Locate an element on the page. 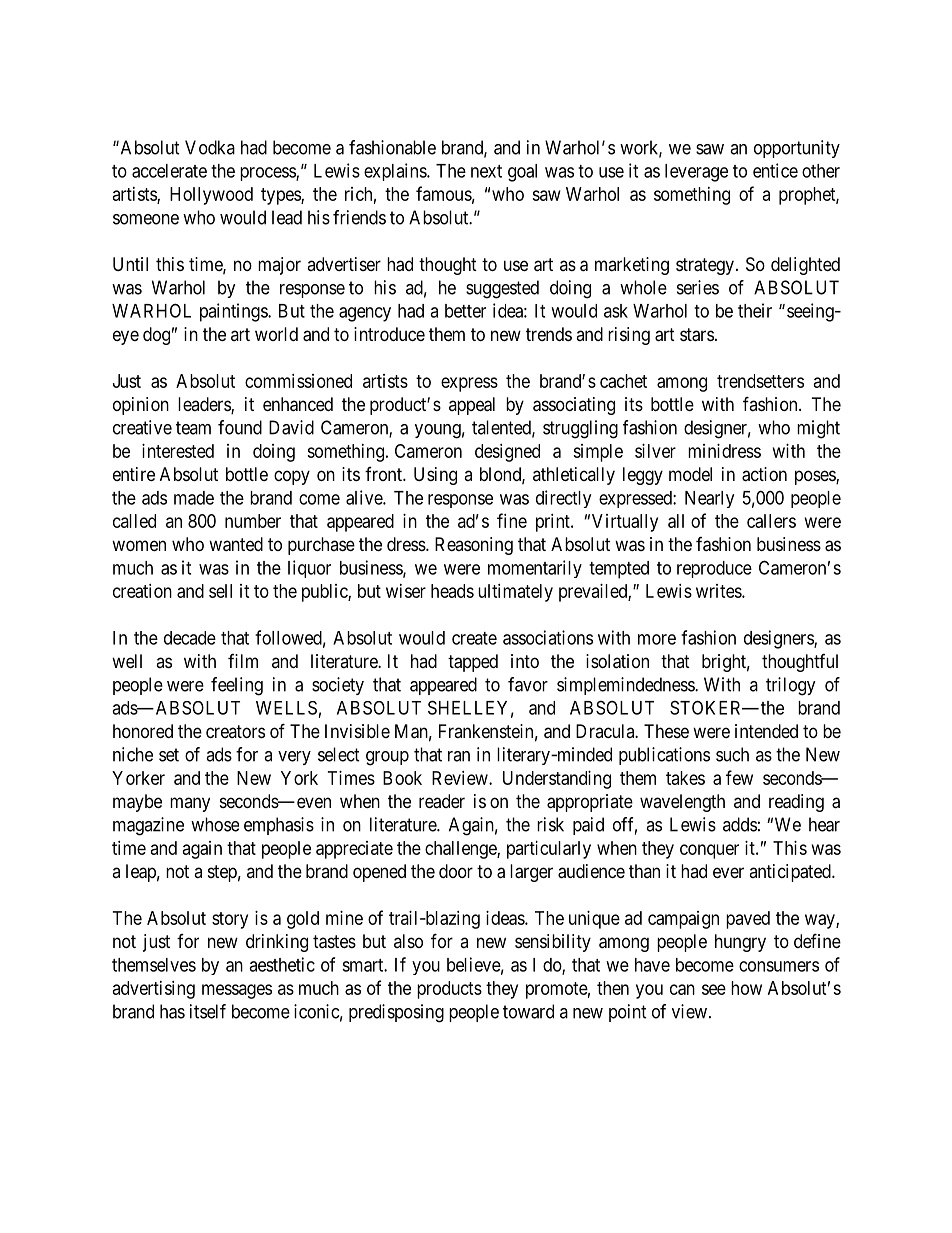 The height and width of the image is (1233, 952). messages is located at coordinates (237, 991).
